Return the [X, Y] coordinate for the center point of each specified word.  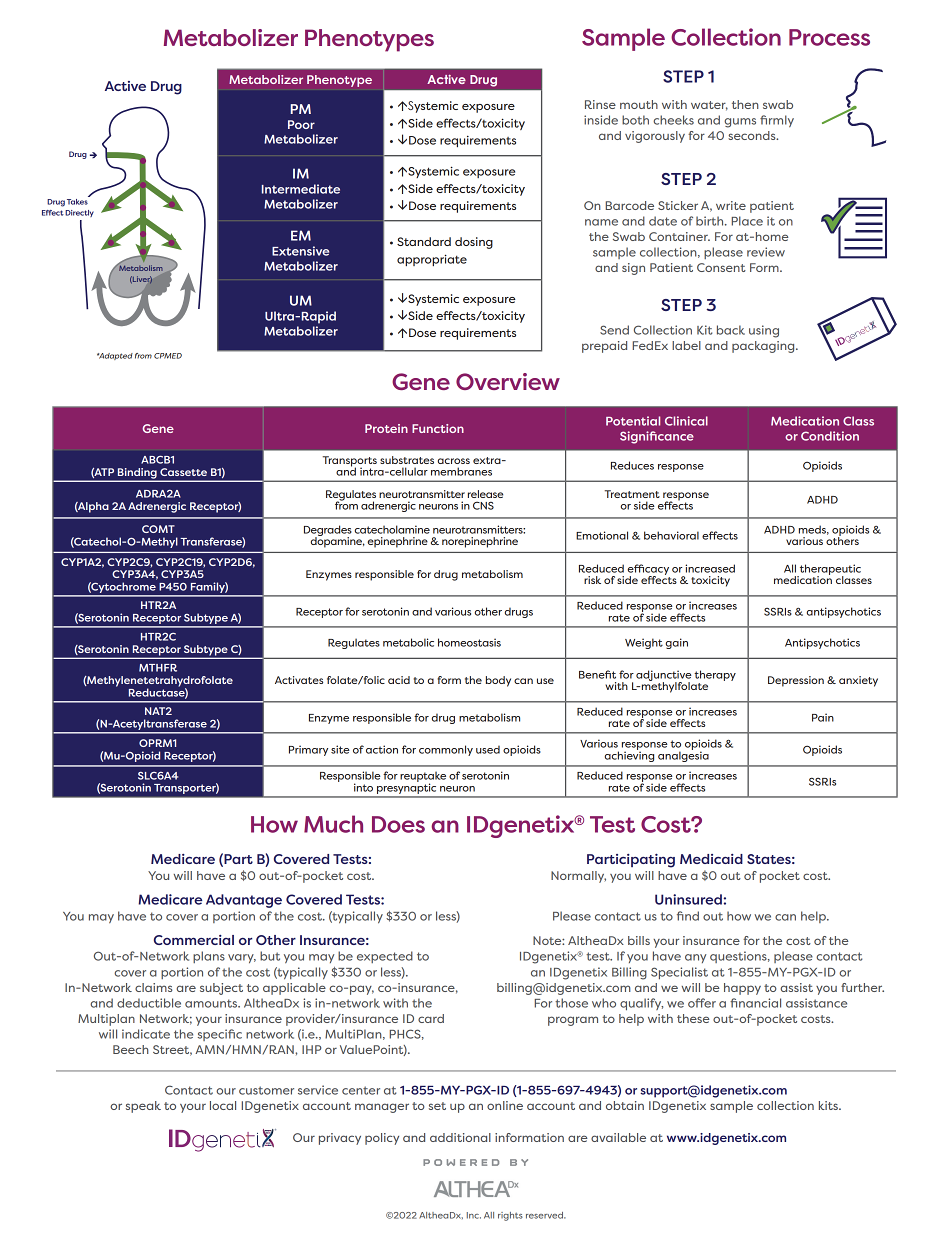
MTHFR [158, 668]
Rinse [600, 104]
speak [143, 1107]
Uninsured [688, 899]
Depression [796, 681]
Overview [508, 381]
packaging [764, 347]
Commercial [194, 940]
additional [460, 1137]
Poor [301, 124]
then [745, 104]
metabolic [408, 642]
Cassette [183, 472]
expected [385, 957]
